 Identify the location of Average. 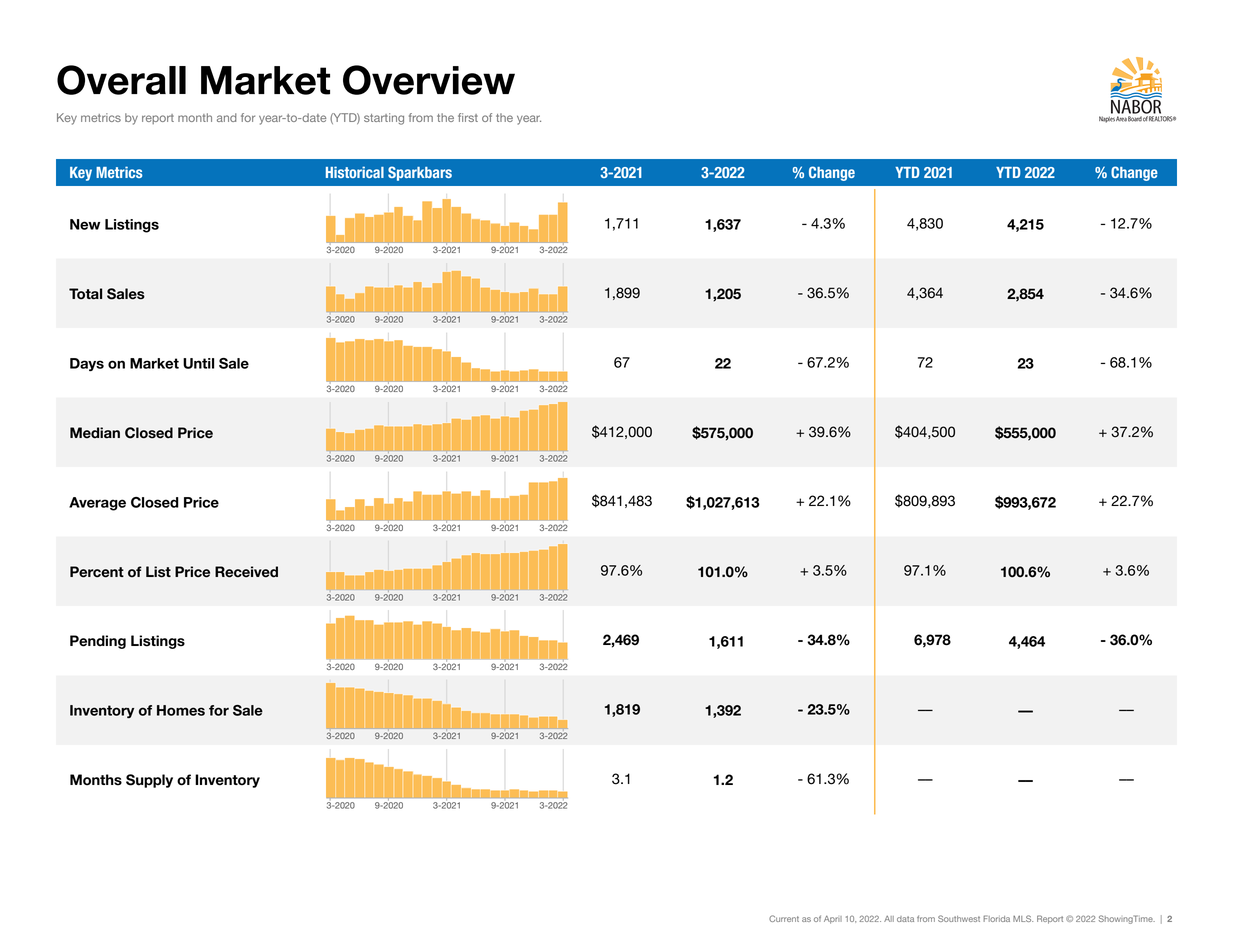
(97, 504).
